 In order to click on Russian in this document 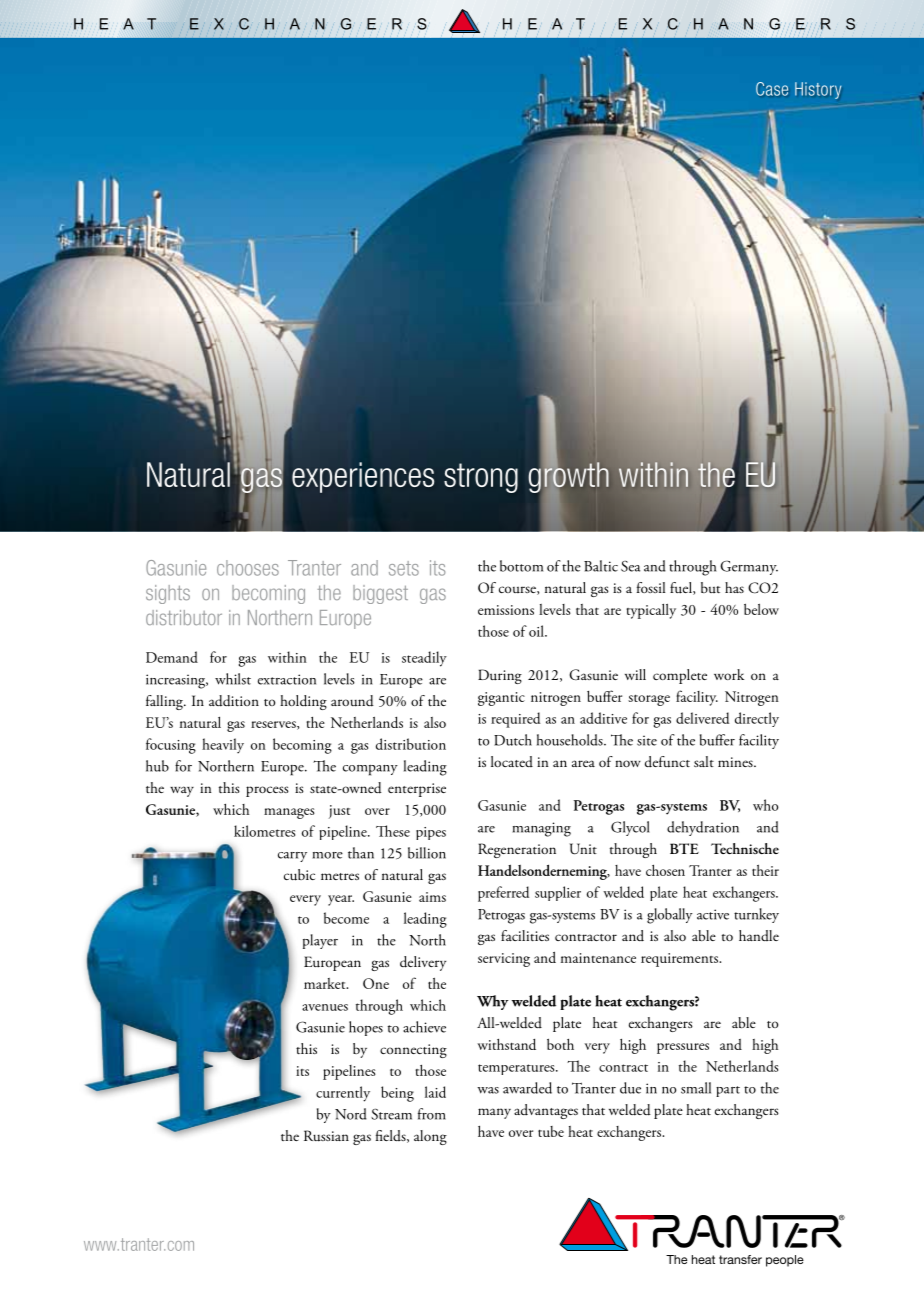, I will do `click(326, 1136)`.
